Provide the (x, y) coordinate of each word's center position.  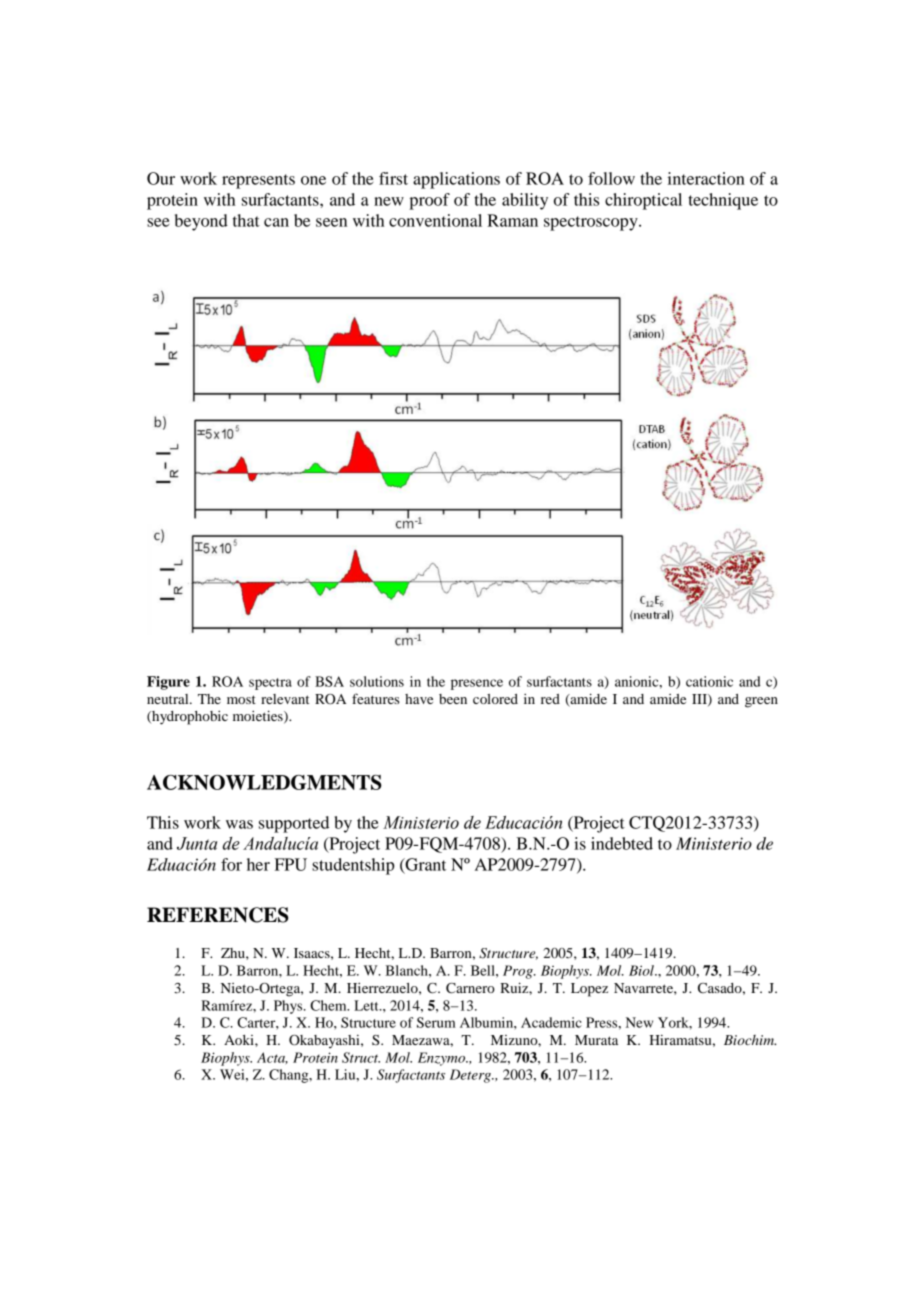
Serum (436, 1022)
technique (723, 201)
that (246, 220)
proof (429, 201)
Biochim (750, 1040)
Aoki (240, 1040)
